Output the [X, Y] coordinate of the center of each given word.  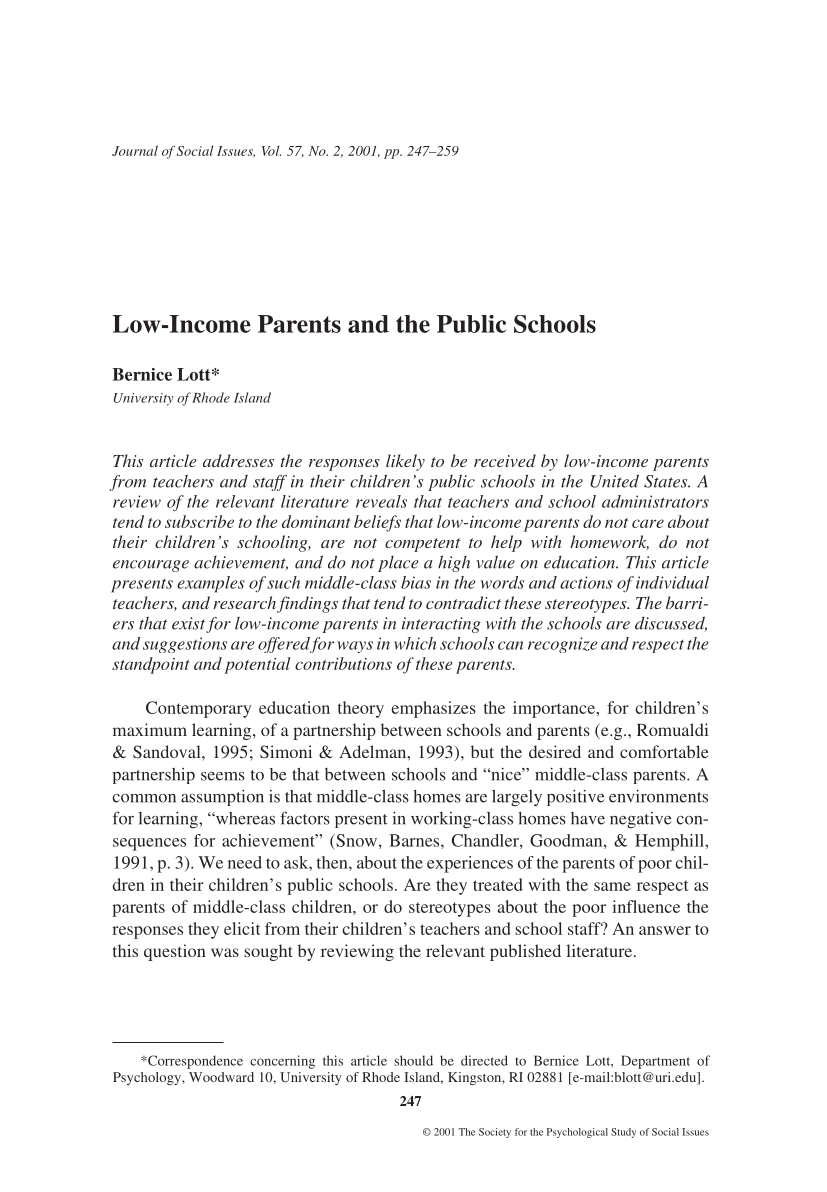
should [413, 1060]
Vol [271, 151]
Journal [135, 151]
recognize [563, 645]
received [505, 460]
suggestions [185, 645]
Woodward [221, 1077]
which [415, 643]
